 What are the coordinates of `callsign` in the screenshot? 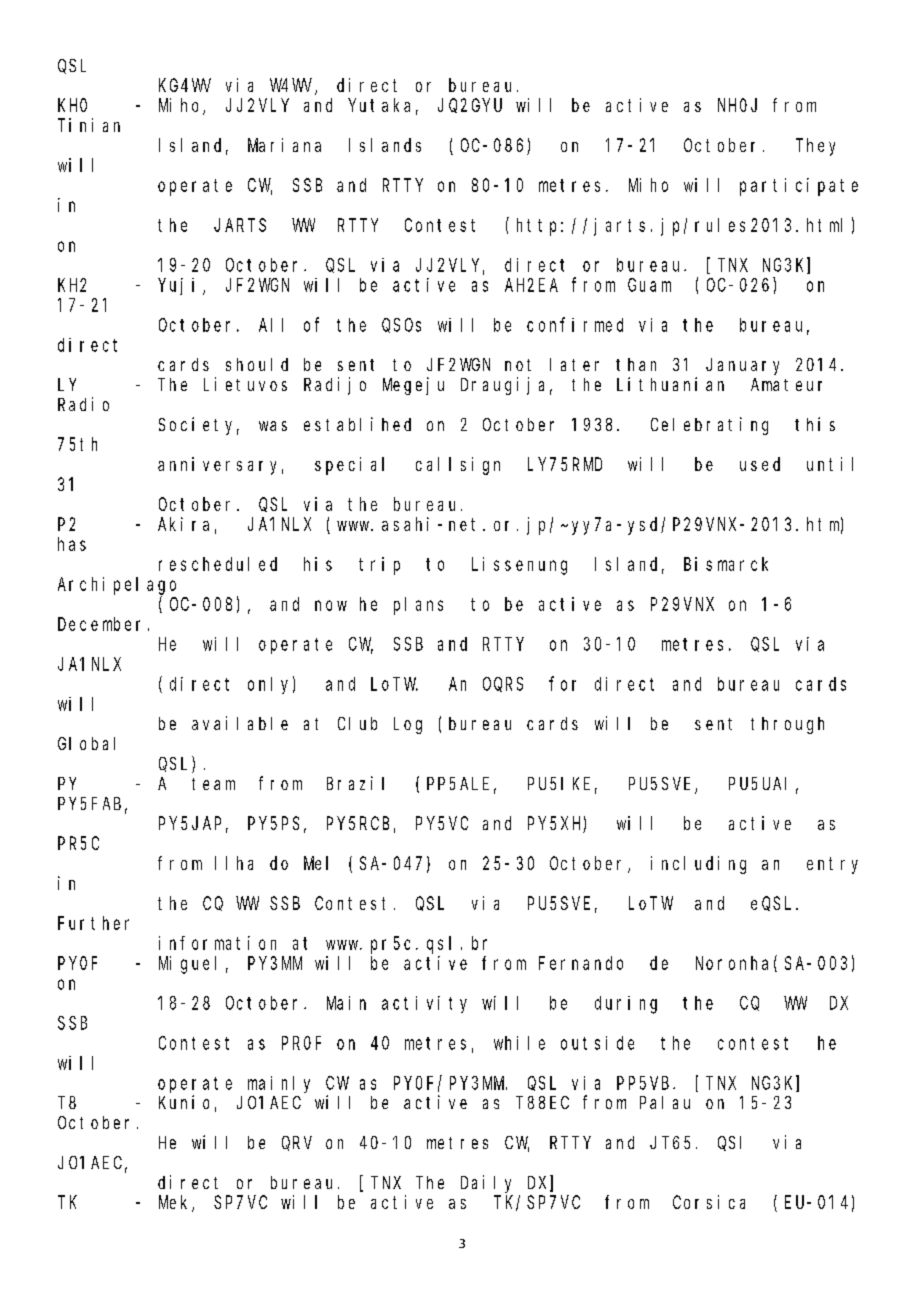 It's located at (458, 466).
